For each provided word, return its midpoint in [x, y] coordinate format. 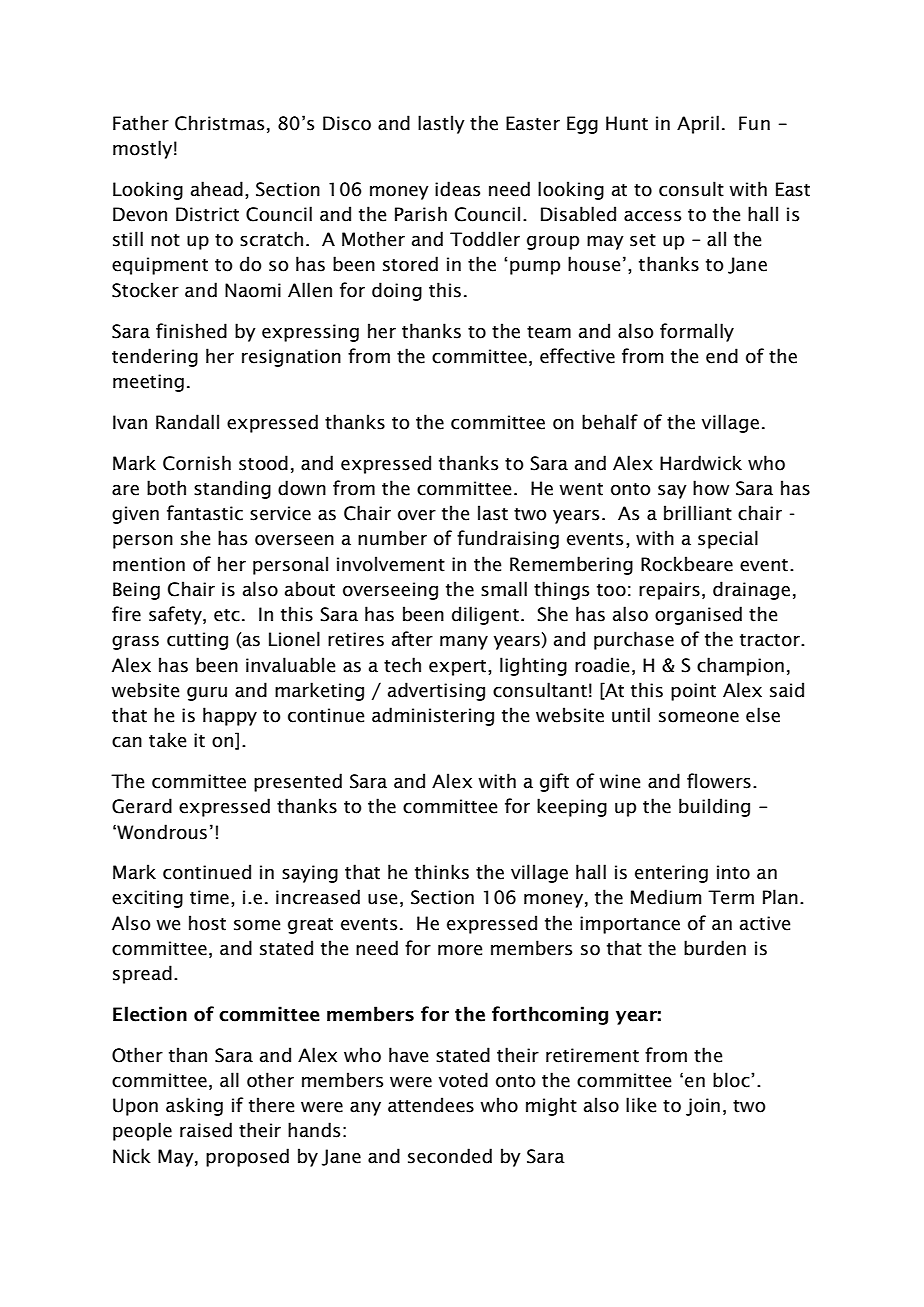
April [698, 124]
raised [206, 1130]
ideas [457, 189]
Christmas [219, 123]
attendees [431, 1105]
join [703, 1107]
